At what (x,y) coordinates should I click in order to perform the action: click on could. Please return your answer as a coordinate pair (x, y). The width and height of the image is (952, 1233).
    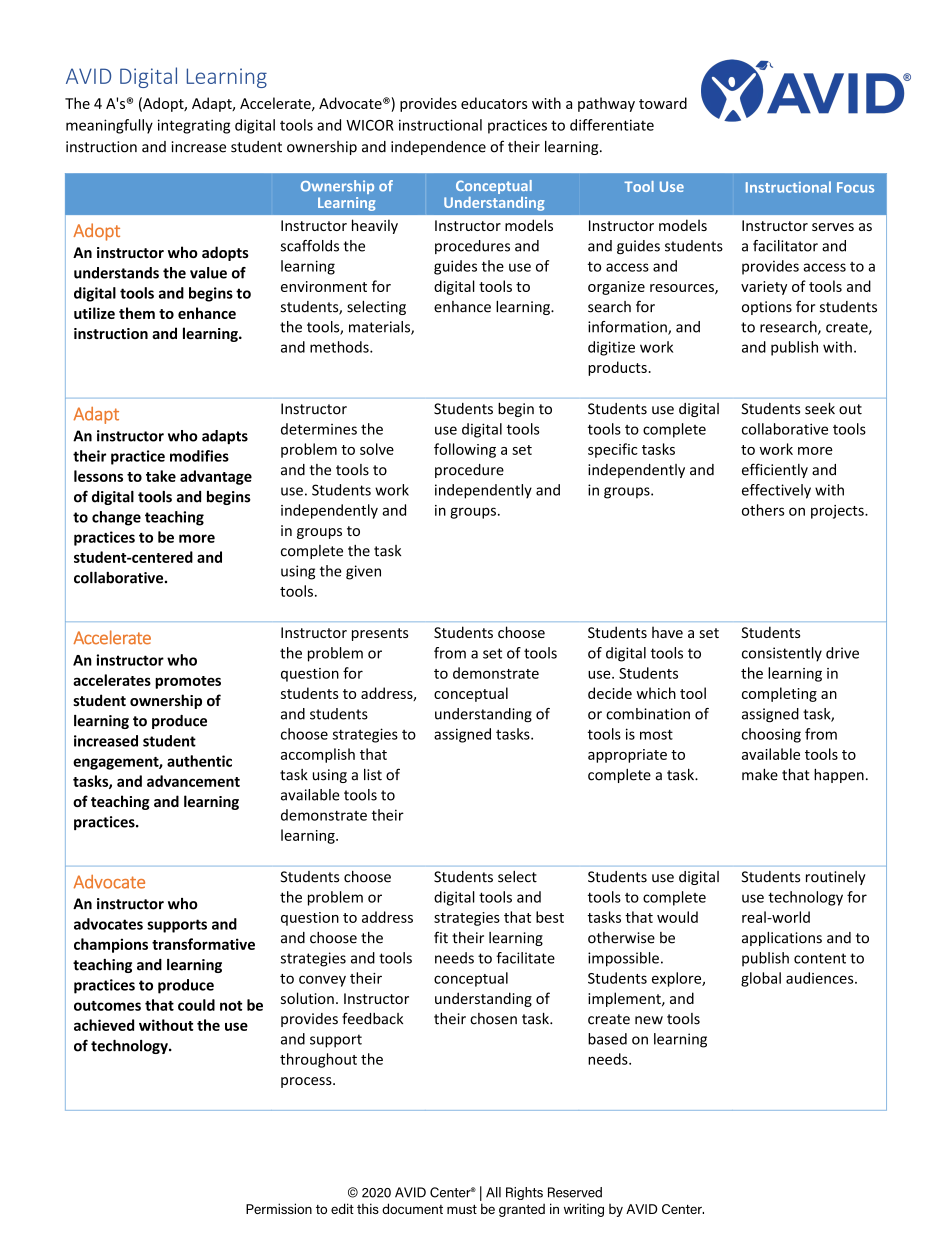
    Looking at the image, I should click on (196, 1005).
